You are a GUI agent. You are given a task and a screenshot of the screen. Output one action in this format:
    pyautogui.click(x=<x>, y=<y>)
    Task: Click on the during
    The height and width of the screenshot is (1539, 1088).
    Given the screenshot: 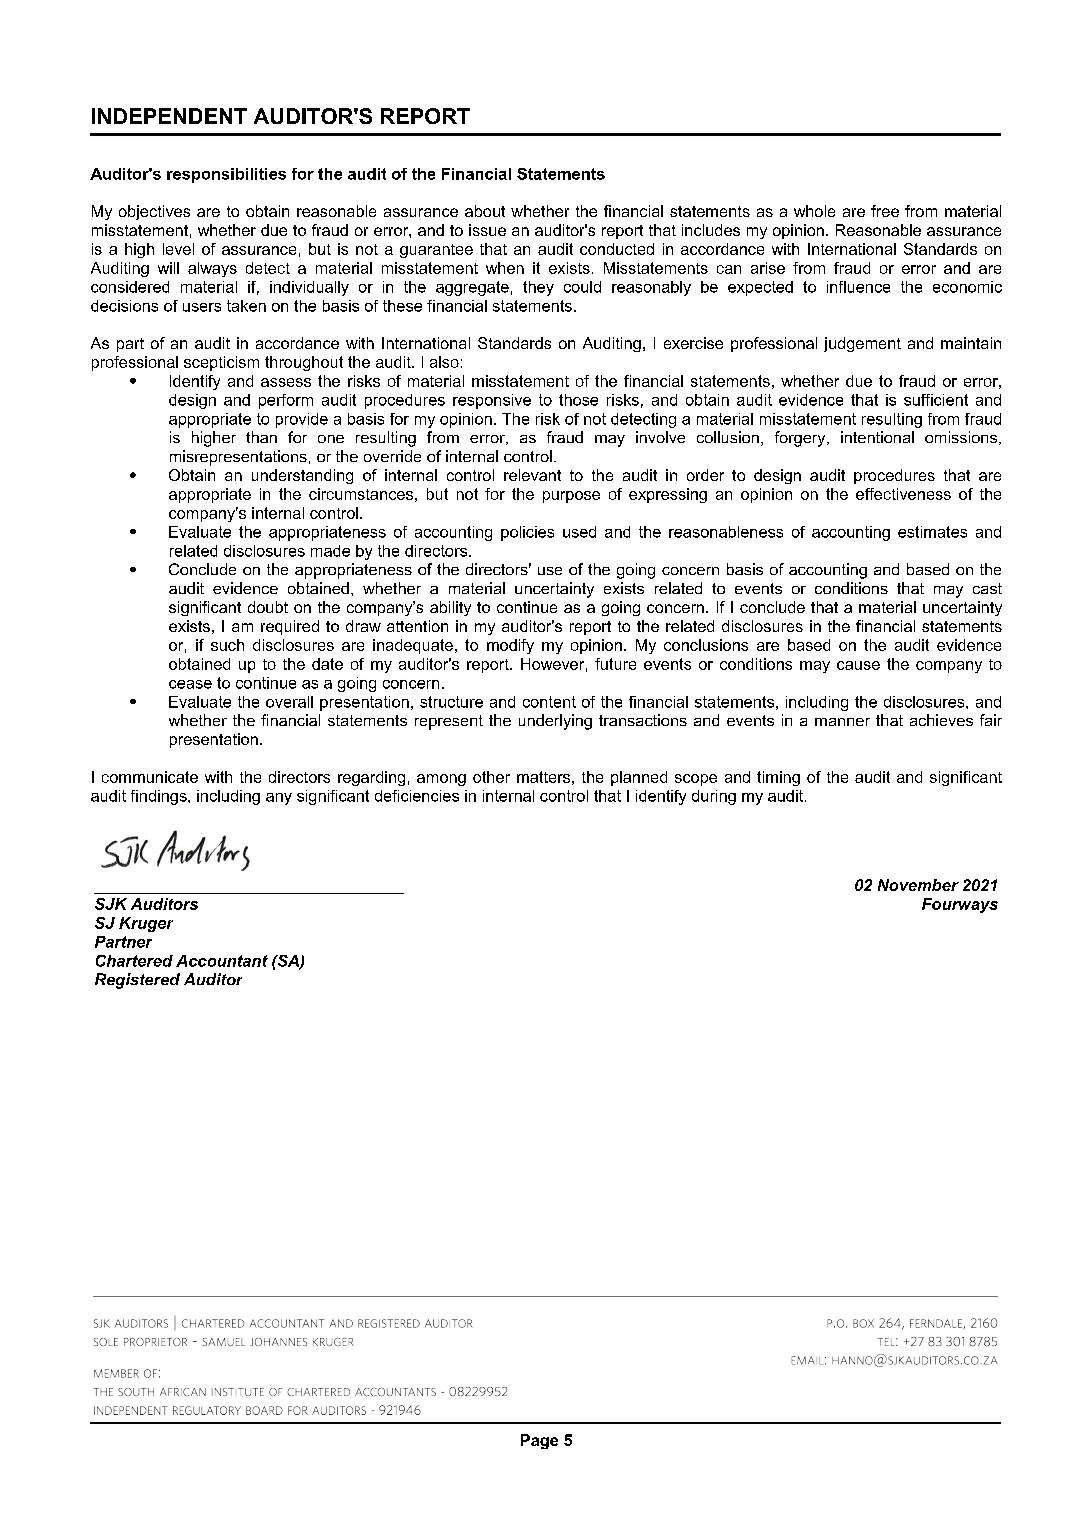 What is the action you would take?
    pyautogui.click(x=714, y=797)
